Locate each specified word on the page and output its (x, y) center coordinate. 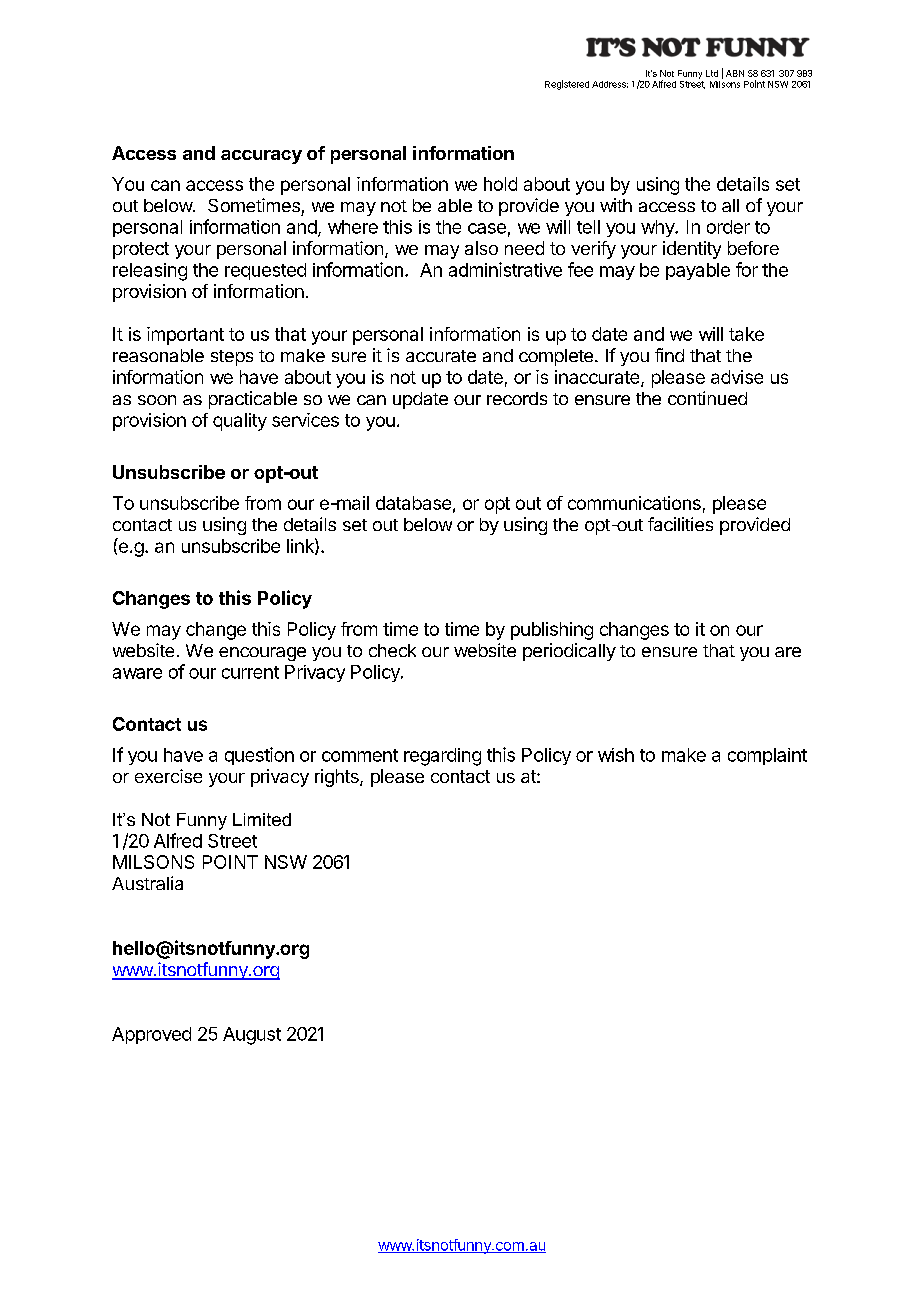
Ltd (712, 73)
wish (616, 755)
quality (240, 422)
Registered (567, 85)
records (517, 398)
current (250, 672)
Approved (151, 1035)
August (252, 1036)
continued (707, 398)
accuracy (261, 157)
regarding (442, 757)
